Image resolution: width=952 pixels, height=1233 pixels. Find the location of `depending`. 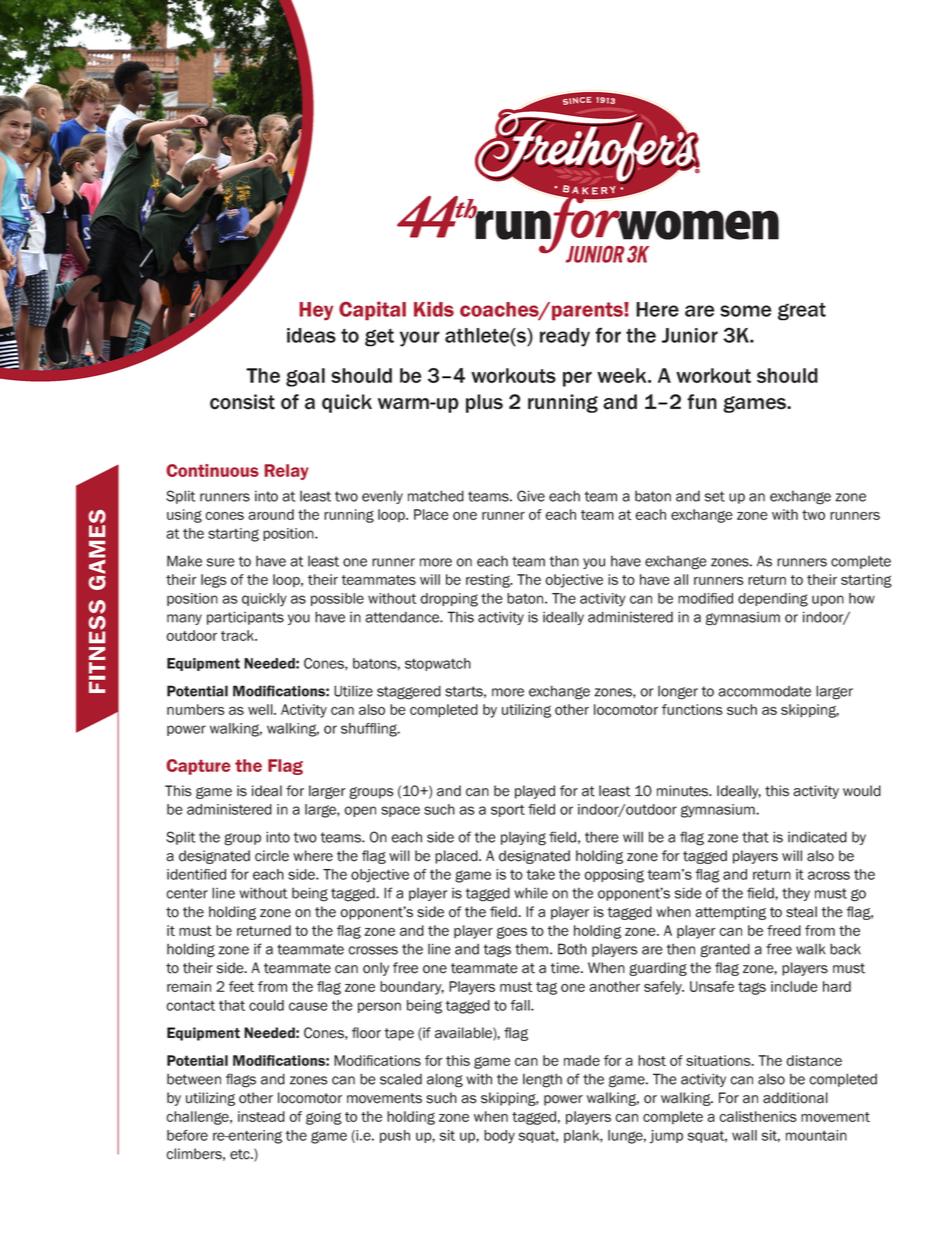

depending is located at coordinates (773, 600).
